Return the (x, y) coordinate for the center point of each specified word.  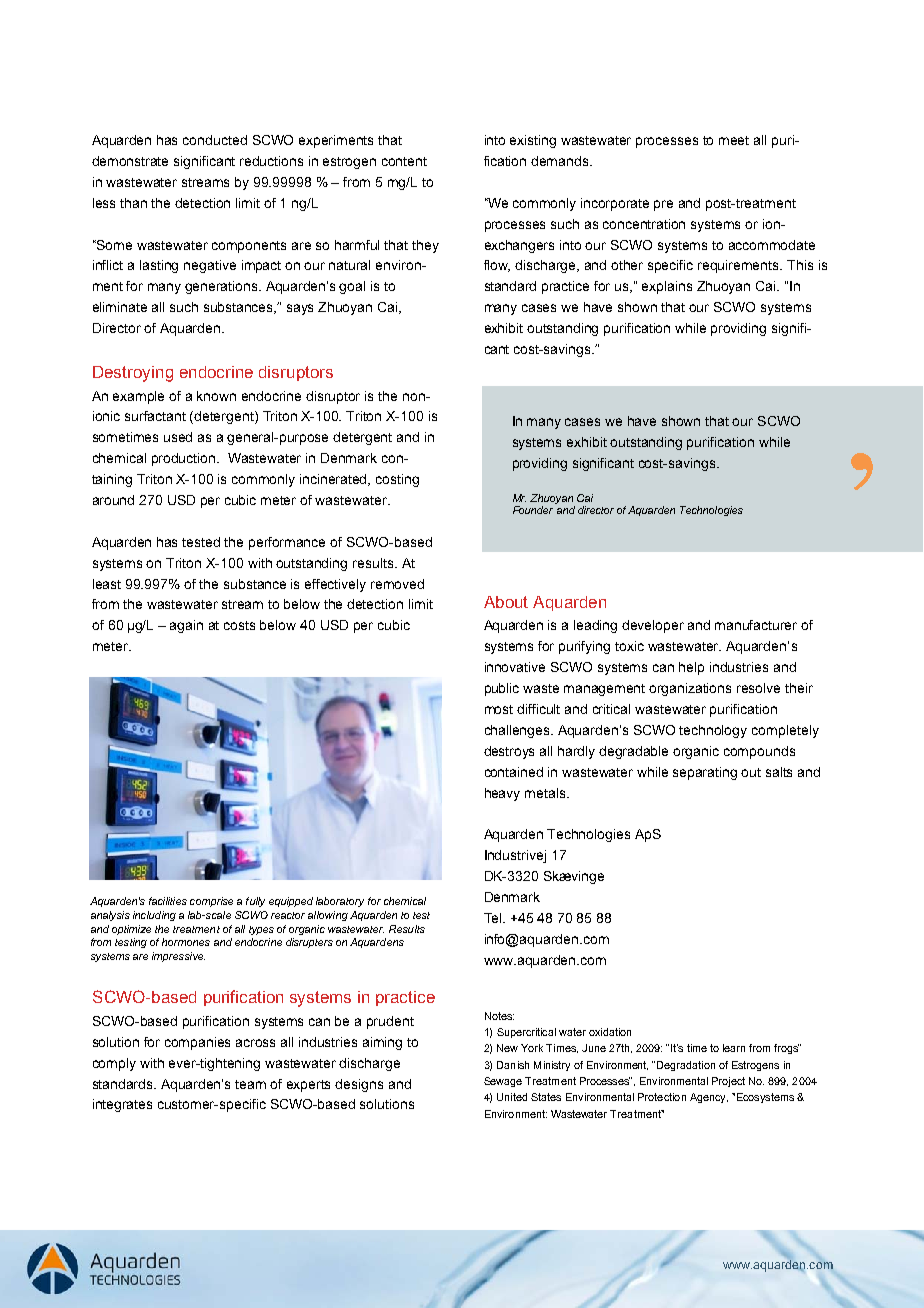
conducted (215, 140)
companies (197, 1043)
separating (705, 773)
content (404, 161)
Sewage (503, 1082)
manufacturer (756, 625)
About (506, 602)
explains (667, 287)
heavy (502, 794)
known (216, 396)
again (186, 626)
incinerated (335, 480)
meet (734, 140)
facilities (168, 901)
